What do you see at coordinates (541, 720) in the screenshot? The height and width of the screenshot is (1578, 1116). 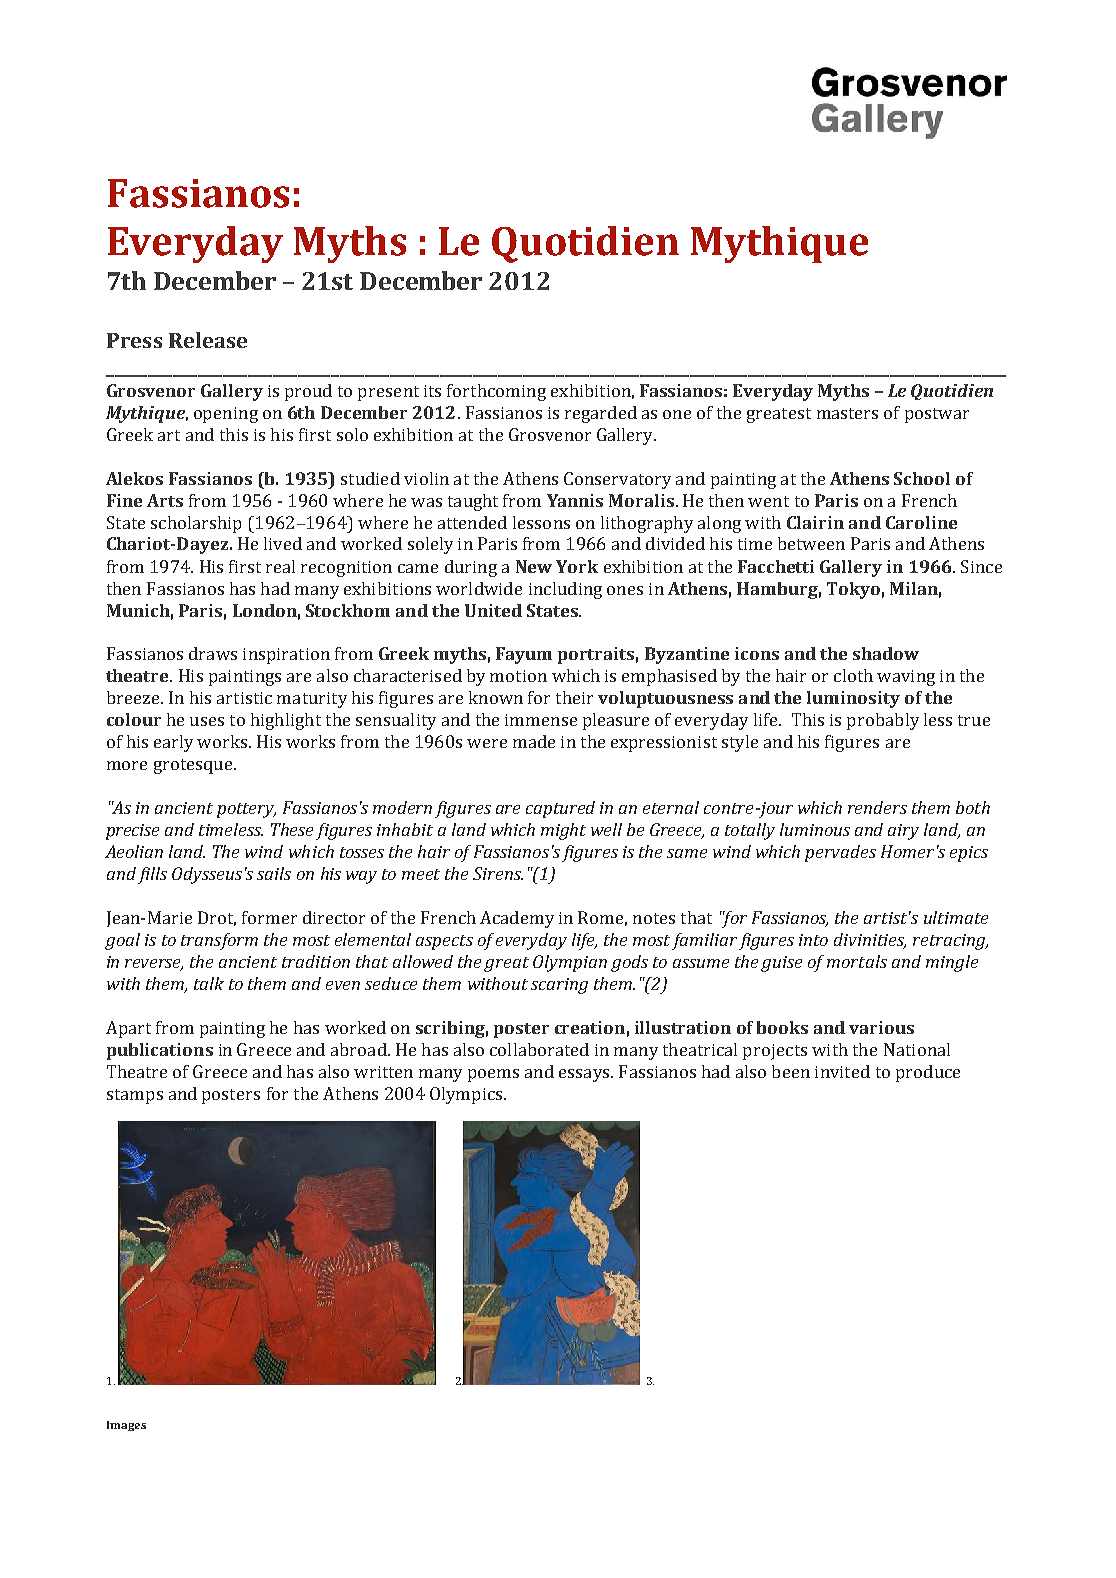 I see `immense` at bounding box center [541, 720].
